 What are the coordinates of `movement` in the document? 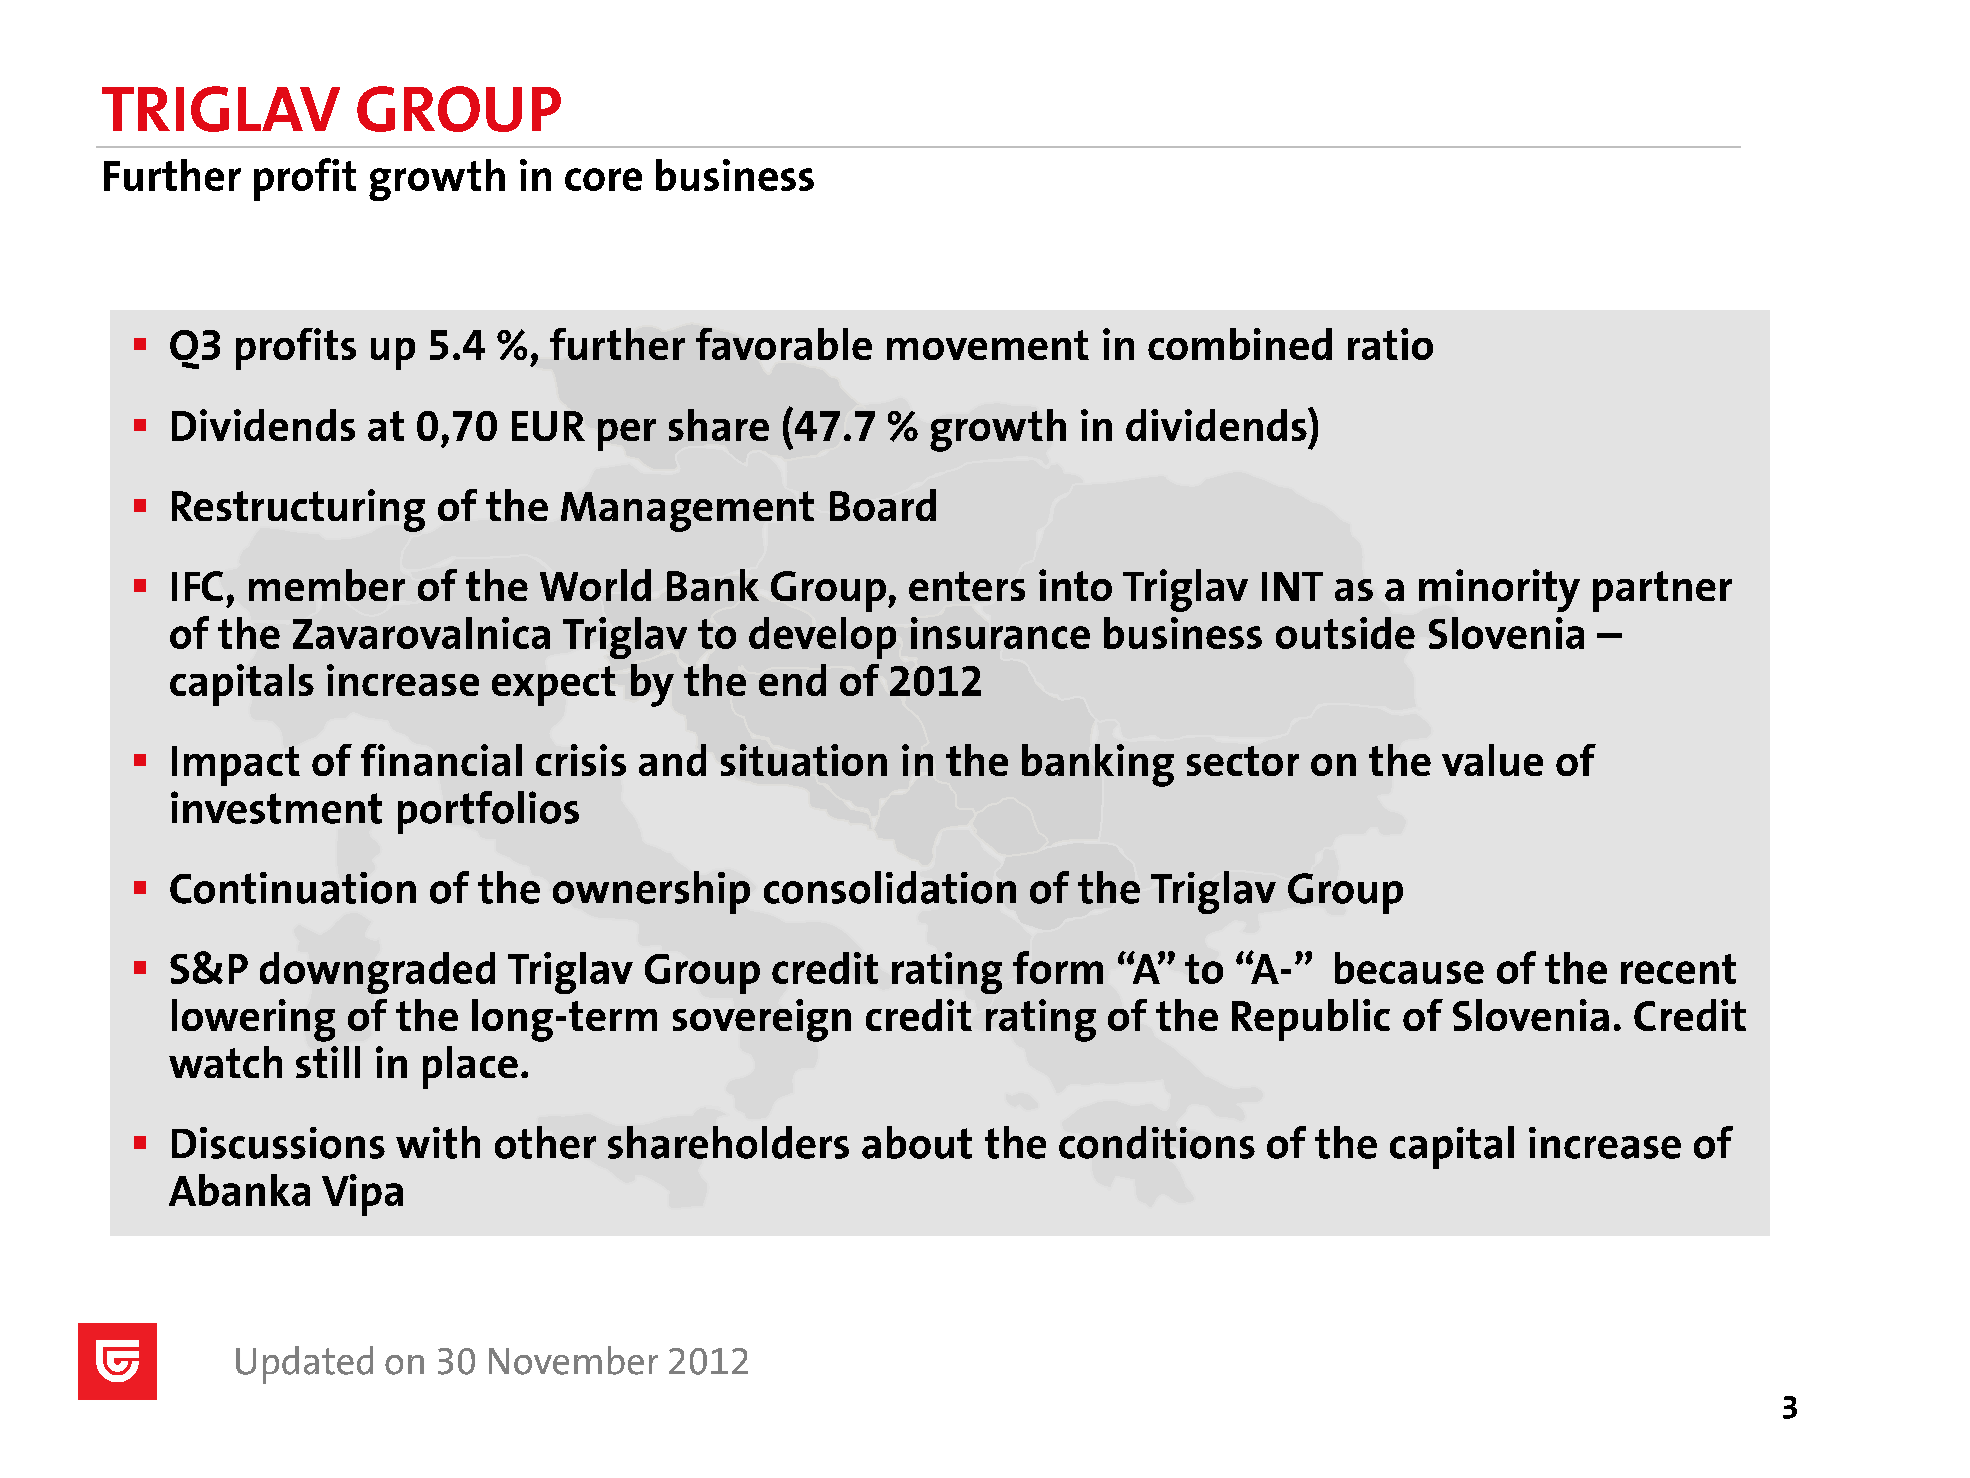 It's located at (988, 345).
